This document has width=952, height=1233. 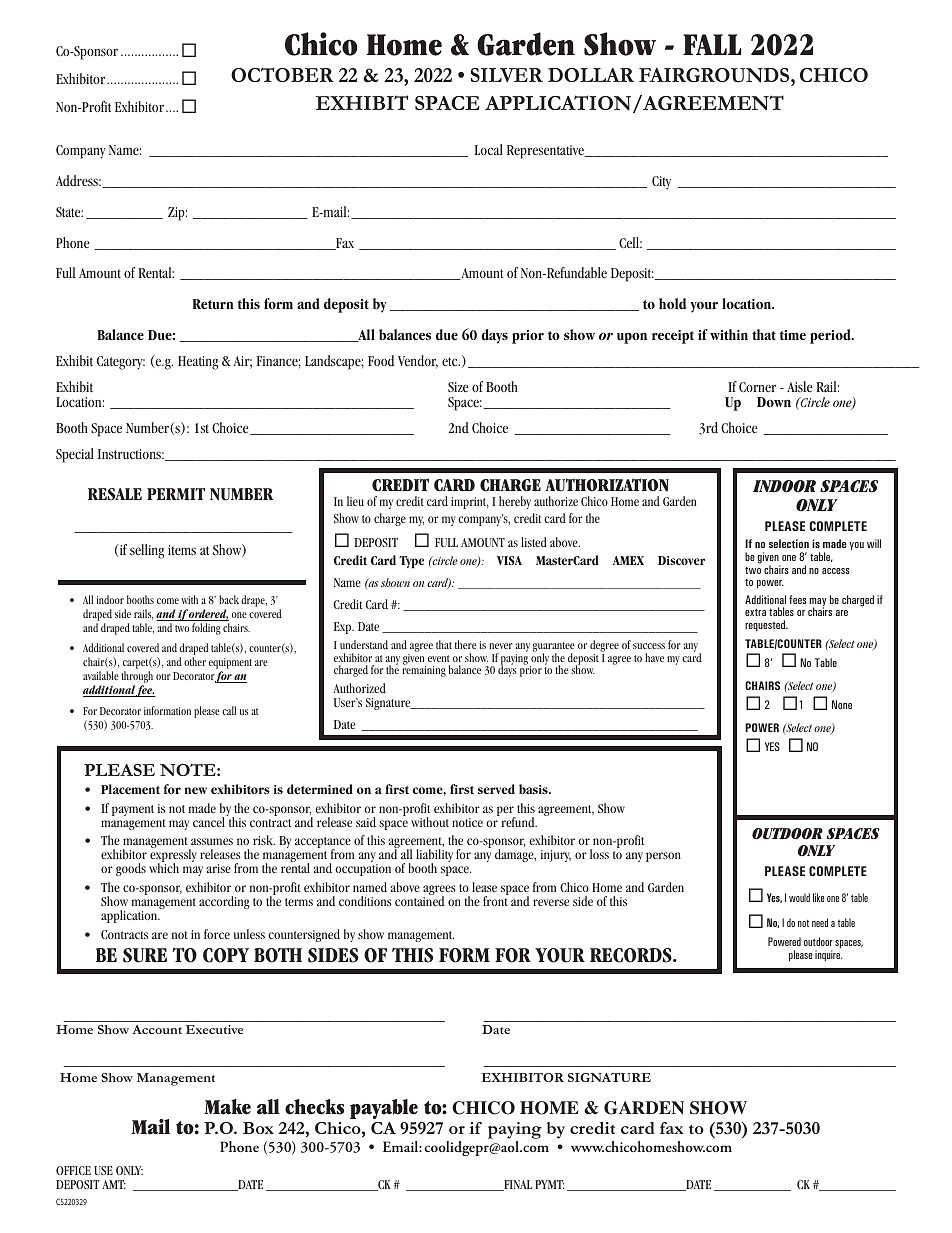 What do you see at coordinates (282, 74) in the document?
I see `OCTOBER` at bounding box center [282, 74].
